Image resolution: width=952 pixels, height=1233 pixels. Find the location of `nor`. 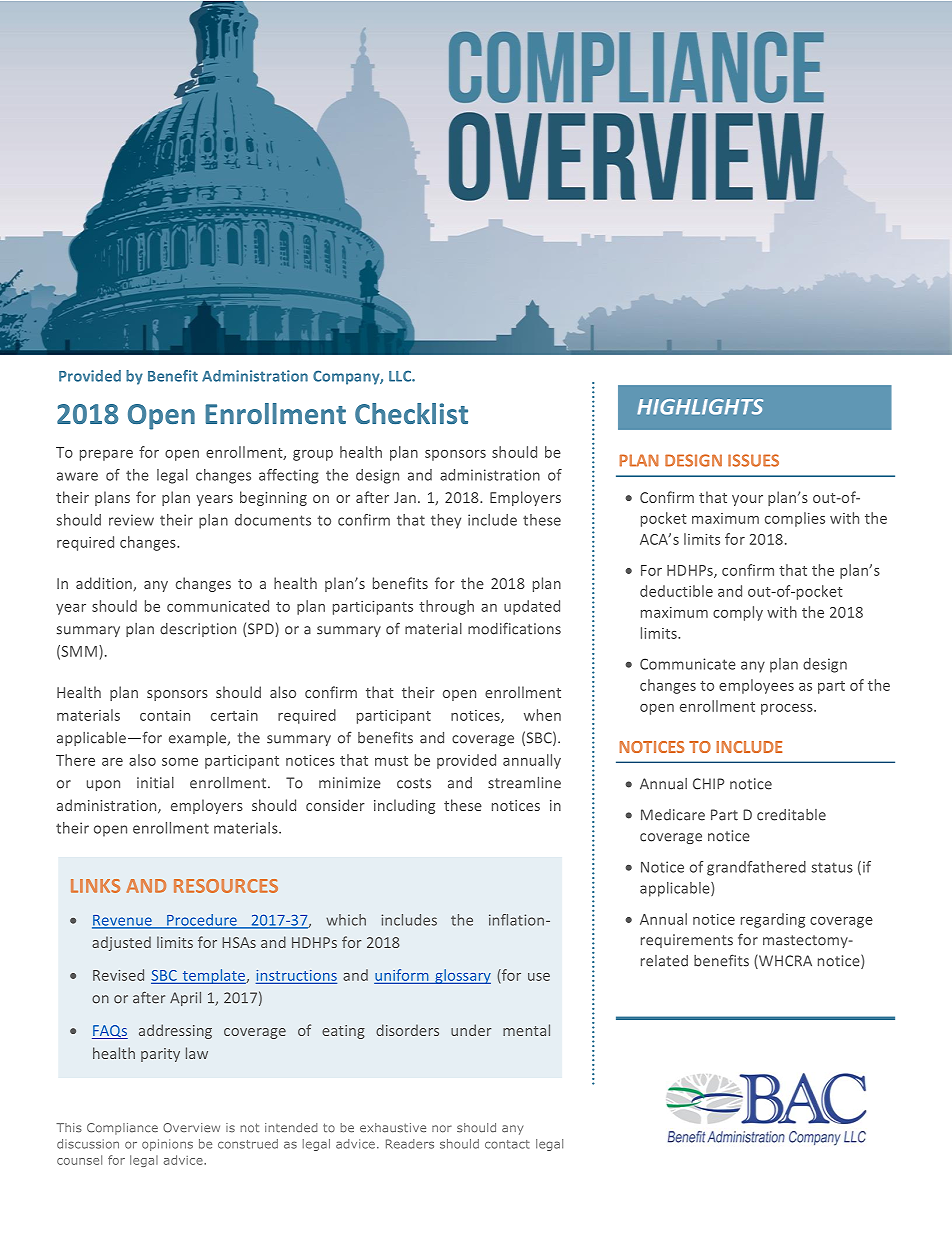

nor is located at coordinates (442, 1128).
